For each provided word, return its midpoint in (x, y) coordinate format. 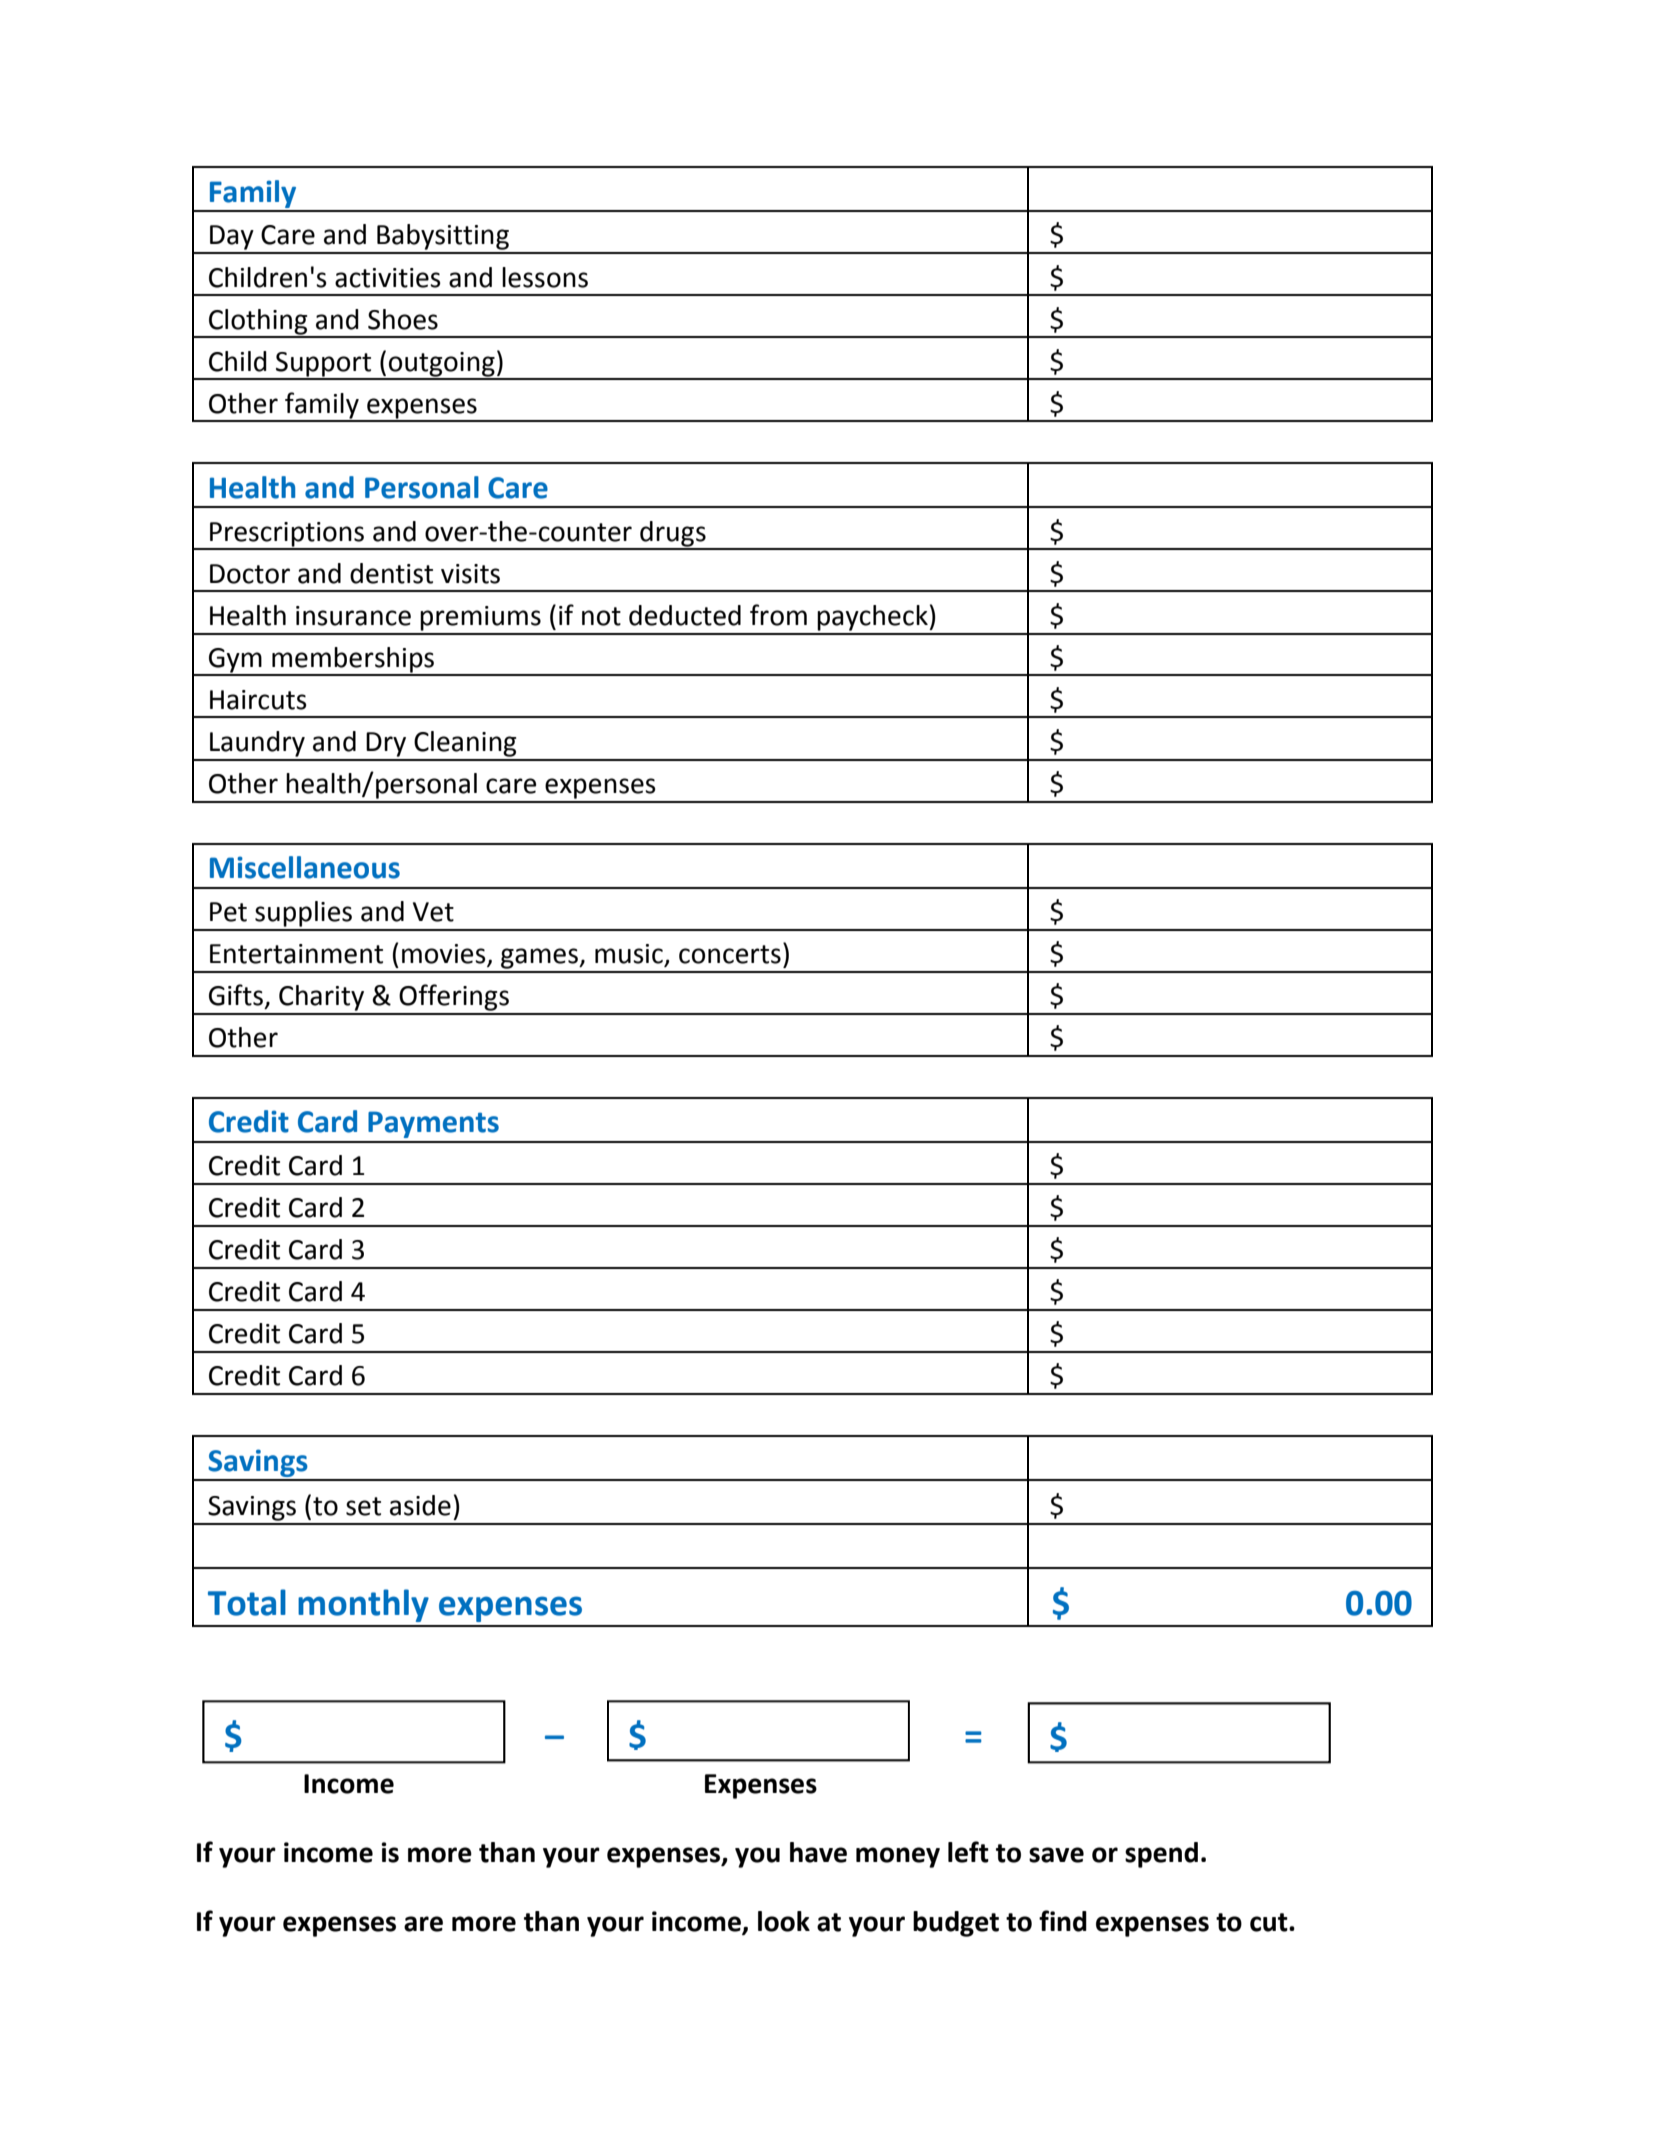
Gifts (236, 995)
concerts (730, 954)
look (784, 1921)
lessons (545, 277)
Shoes (403, 319)
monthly (363, 1605)
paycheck (873, 618)
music (630, 955)
